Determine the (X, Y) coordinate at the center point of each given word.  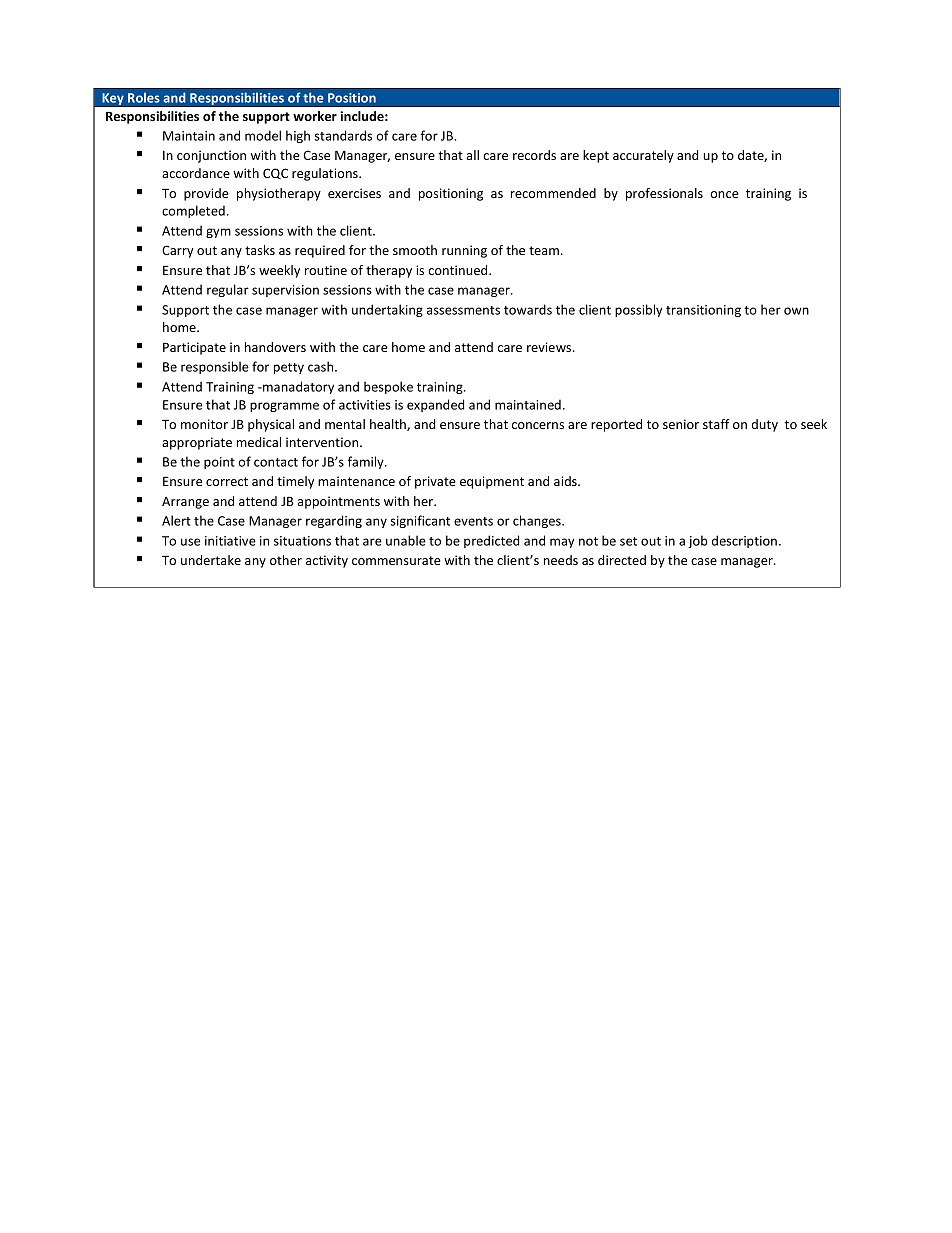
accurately (643, 156)
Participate (194, 348)
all (473, 155)
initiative (230, 541)
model (263, 135)
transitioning (703, 311)
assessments (463, 310)
